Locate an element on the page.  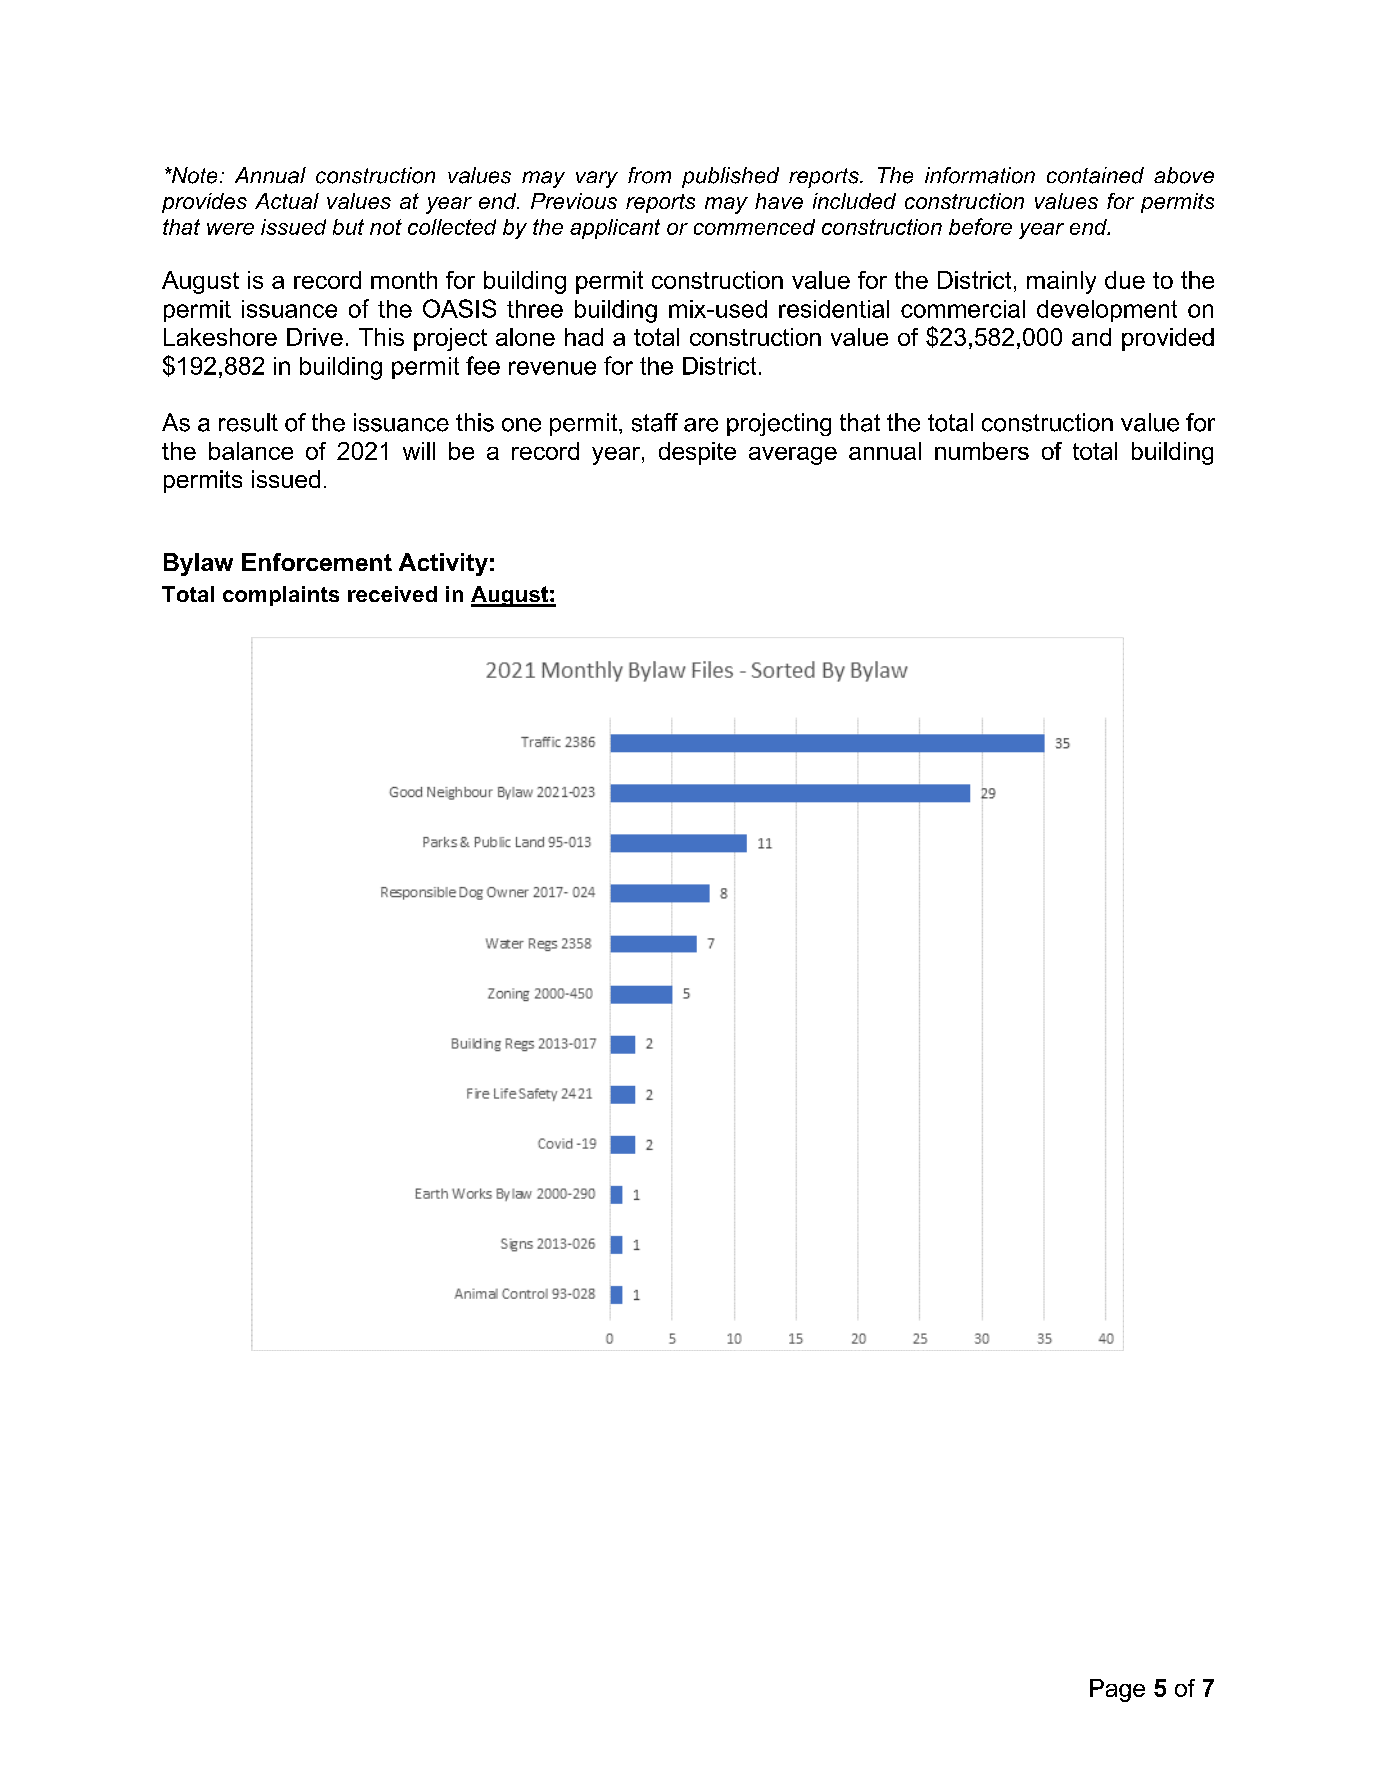
received is located at coordinates (392, 594).
